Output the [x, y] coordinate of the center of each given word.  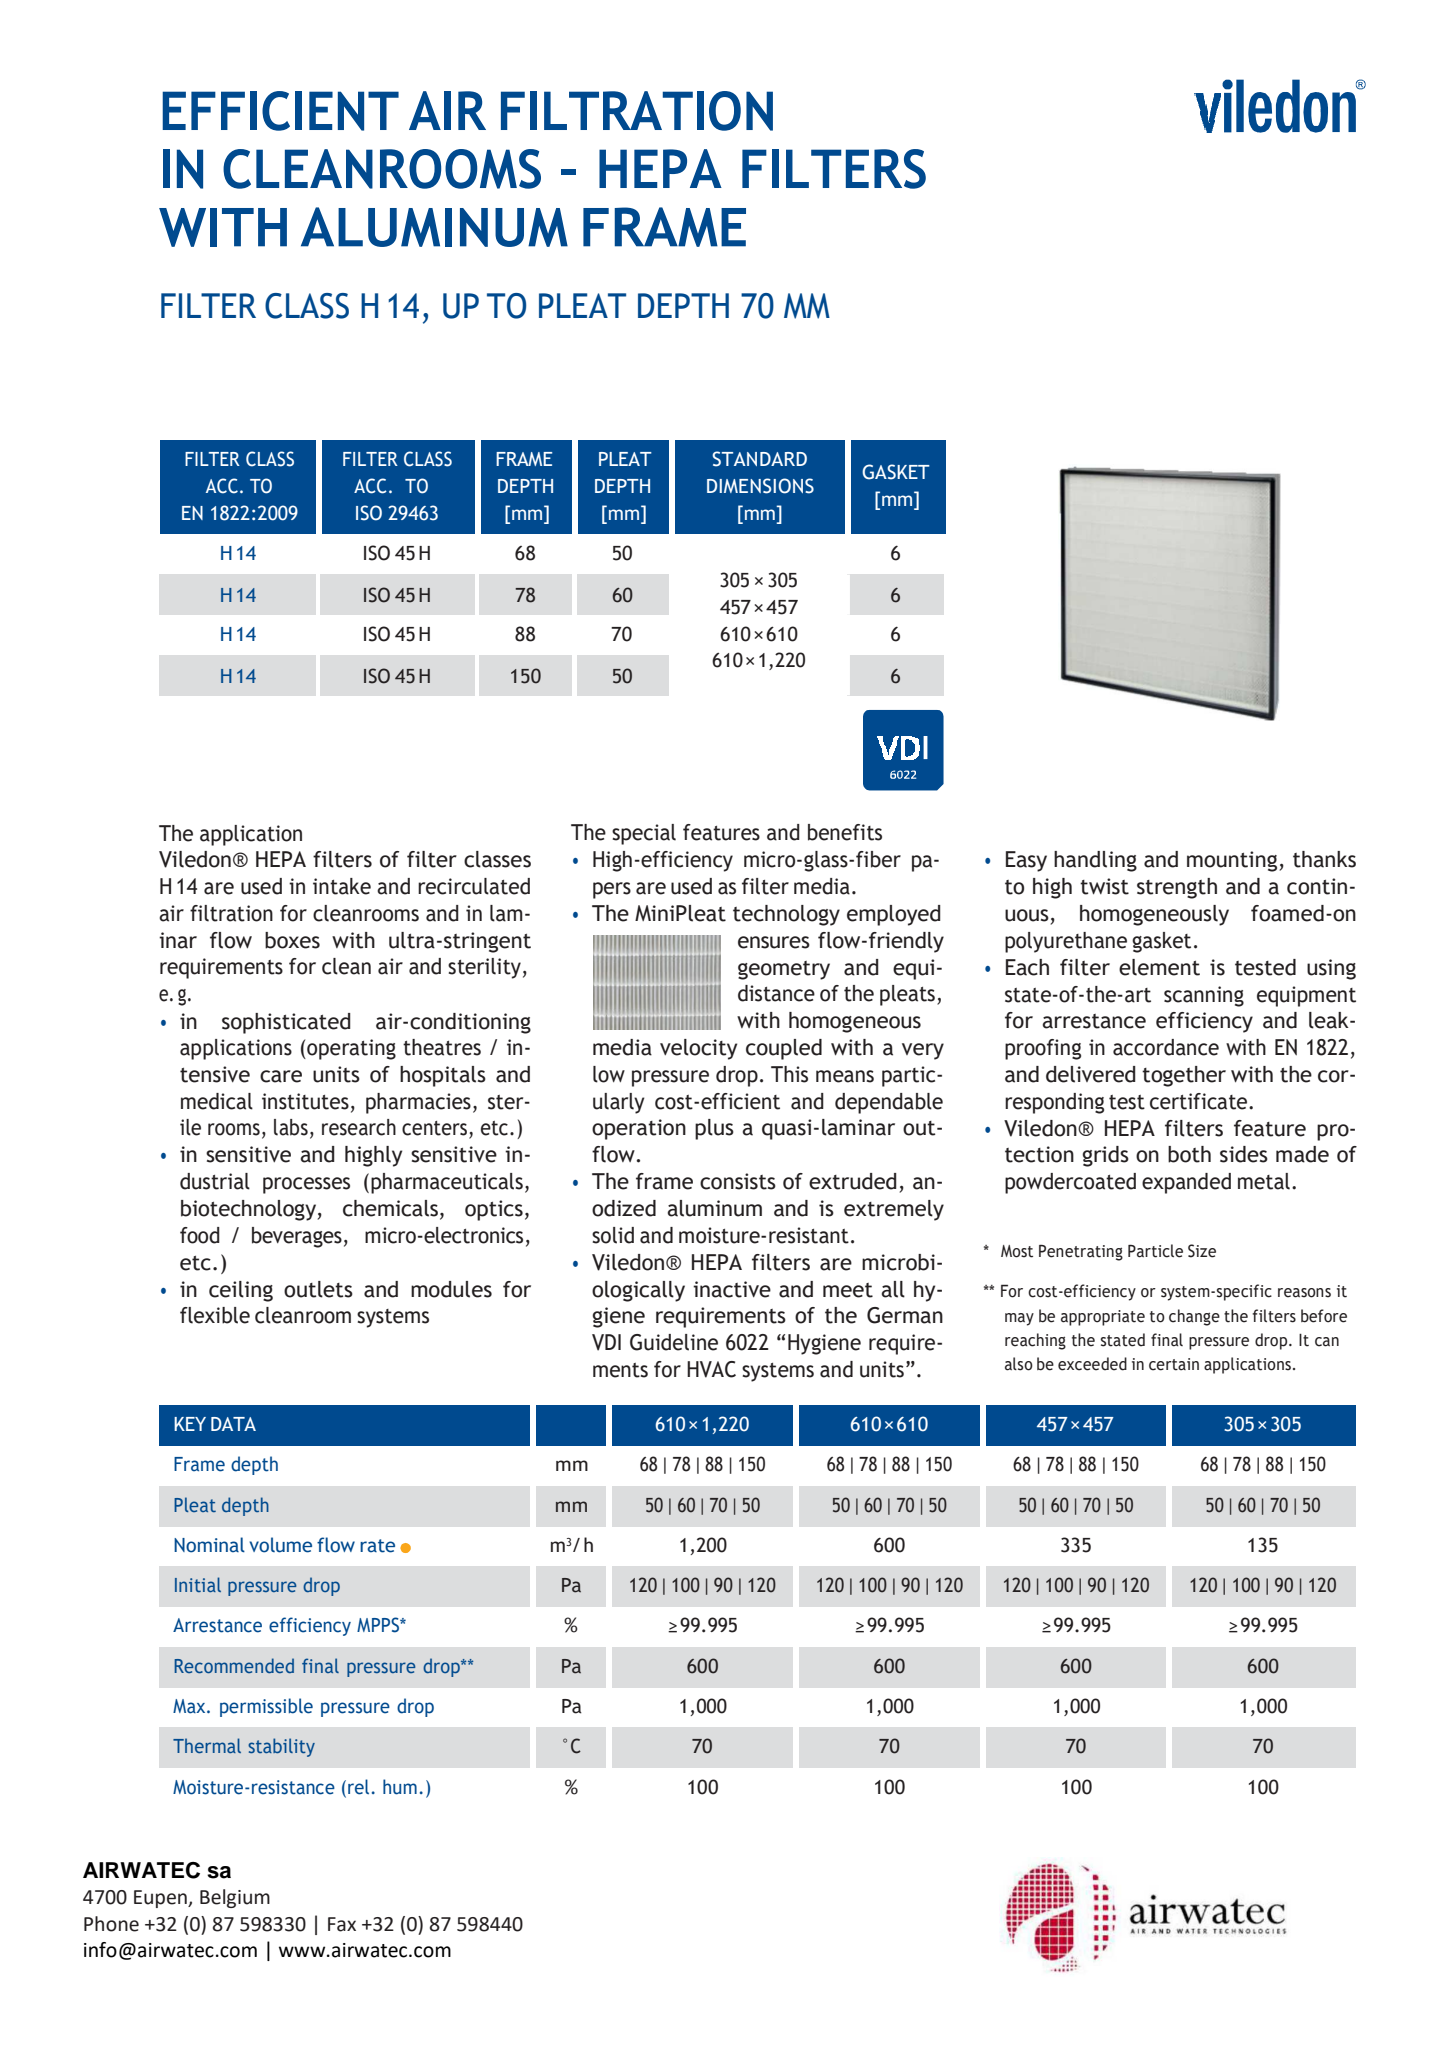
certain [1174, 1364]
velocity [698, 1049]
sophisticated [286, 1023]
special [644, 834]
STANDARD [759, 459]
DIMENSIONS [760, 486]
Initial [198, 1584]
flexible [215, 1315]
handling [1095, 861]
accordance [1166, 1047]
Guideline [674, 1342]
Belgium [235, 1898]
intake [342, 886]
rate [377, 1546]
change [1194, 1317]
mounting [1233, 861]
